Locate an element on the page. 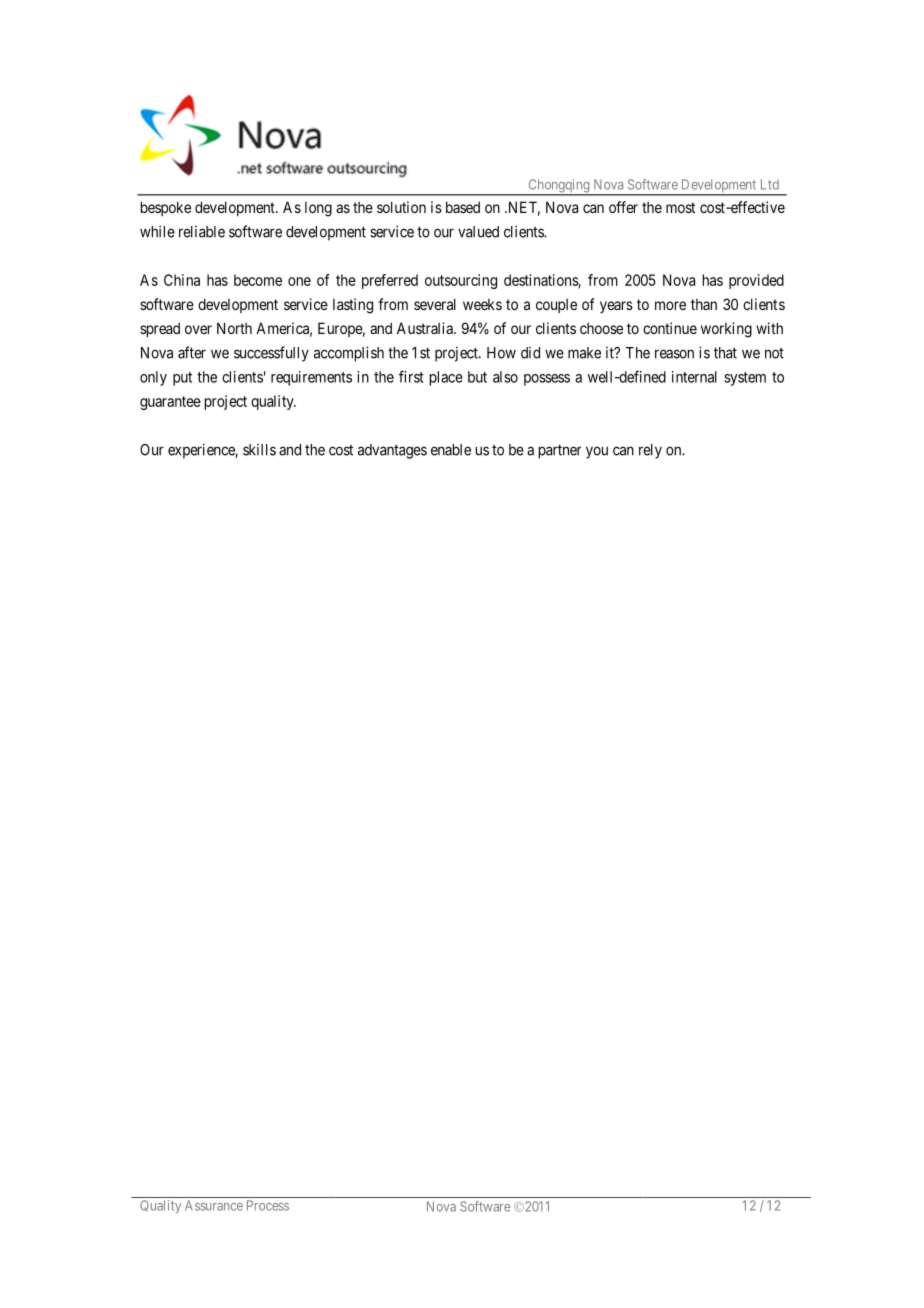 This image has width=924, height=1308. skills is located at coordinates (259, 450).
